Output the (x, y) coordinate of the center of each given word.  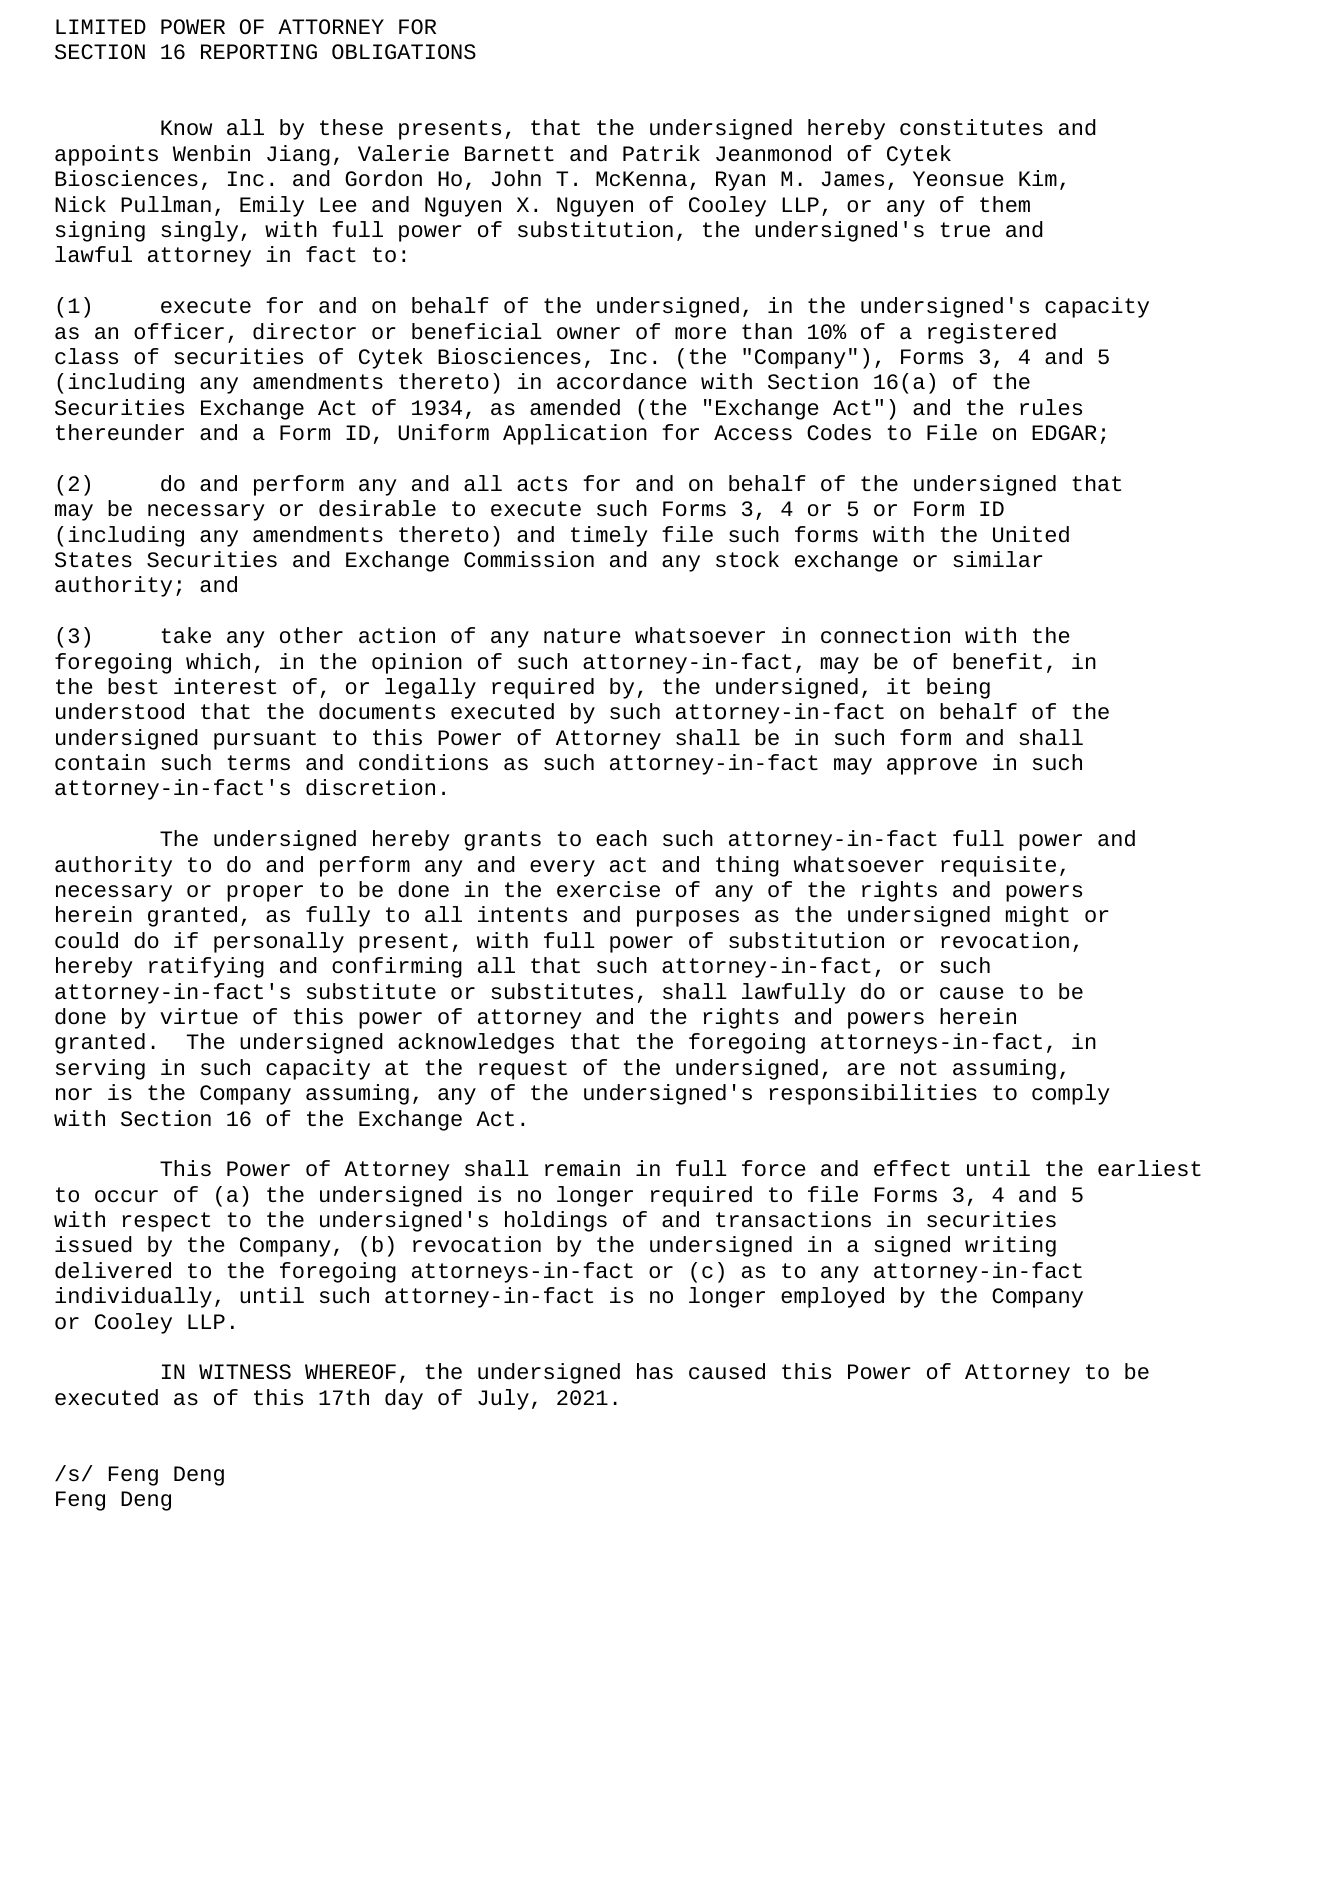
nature (582, 636)
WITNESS (245, 1372)
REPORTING (259, 52)
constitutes (971, 127)
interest (225, 686)
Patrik (661, 153)
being (958, 688)
